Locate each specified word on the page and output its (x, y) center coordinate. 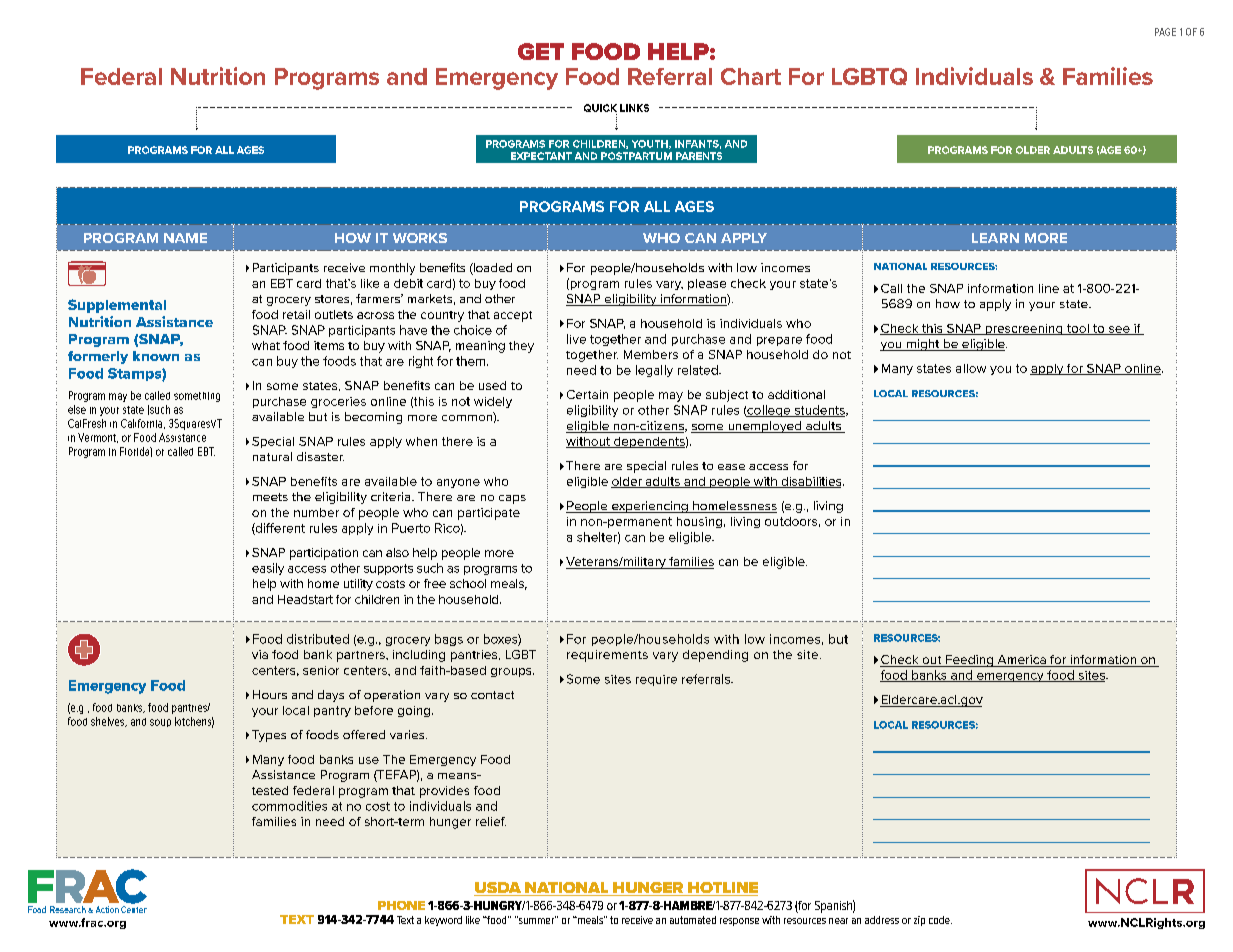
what (266, 345)
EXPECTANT (541, 156)
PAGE (1165, 32)
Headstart (305, 599)
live (576, 339)
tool (1078, 329)
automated (693, 920)
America (1021, 661)
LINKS (634, 108)
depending (715, 656)
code (940, 920)
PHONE (401, 905)
